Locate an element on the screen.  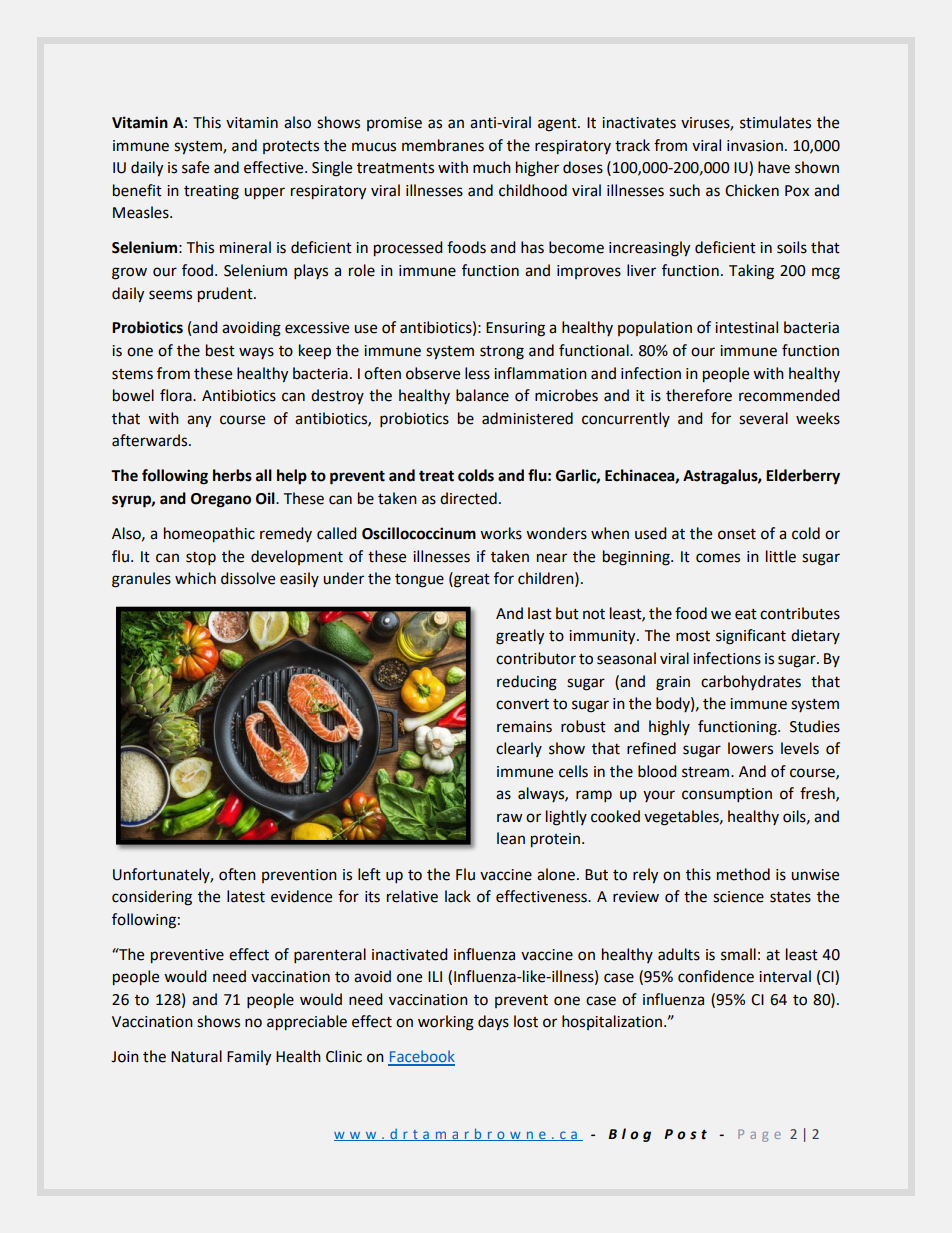
invasion is located at coordinates (755, 146).
